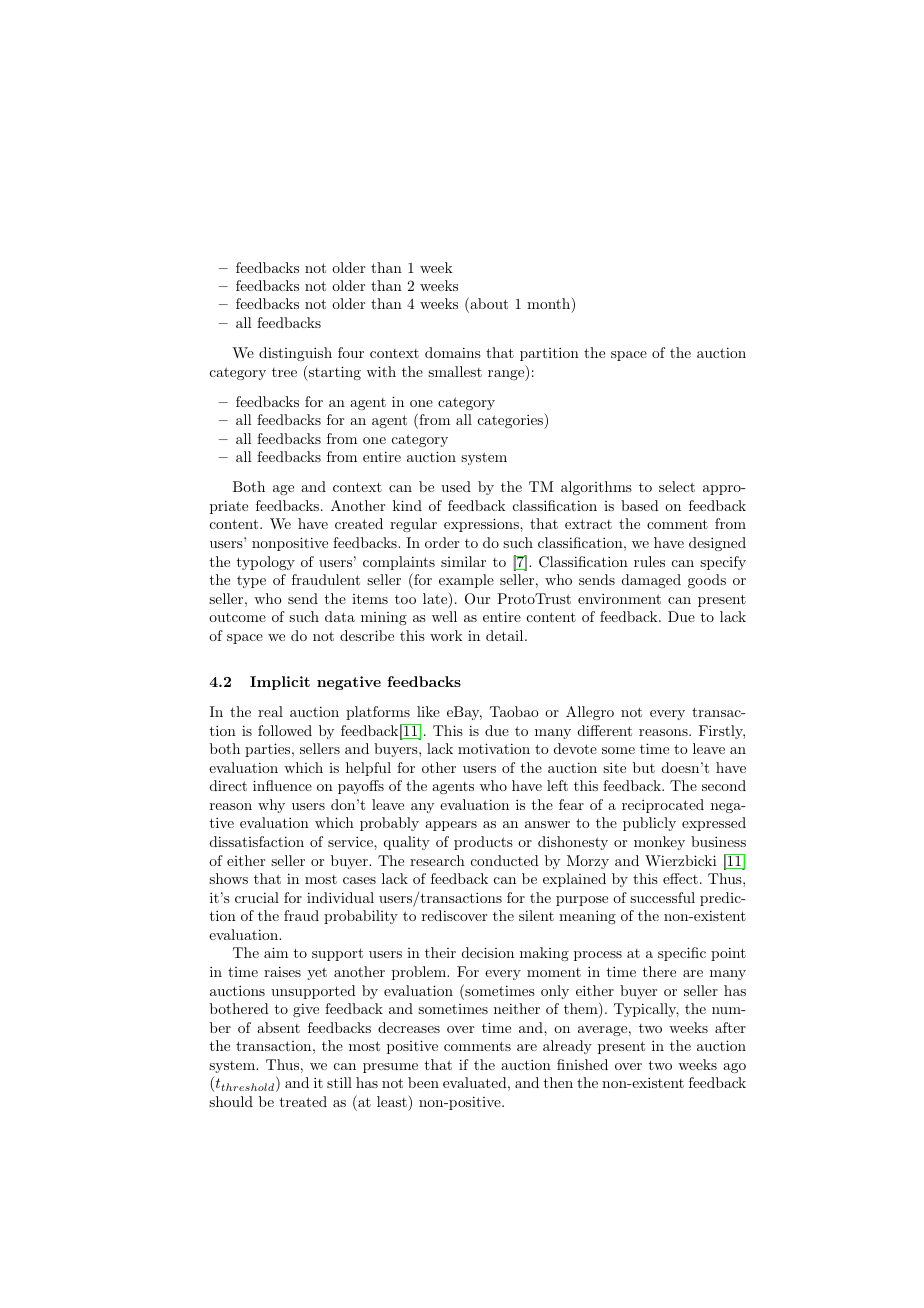  What do you see at coordinates (644, 767) in the screenshot?
I see `but` at bounding box center [644, 767].
